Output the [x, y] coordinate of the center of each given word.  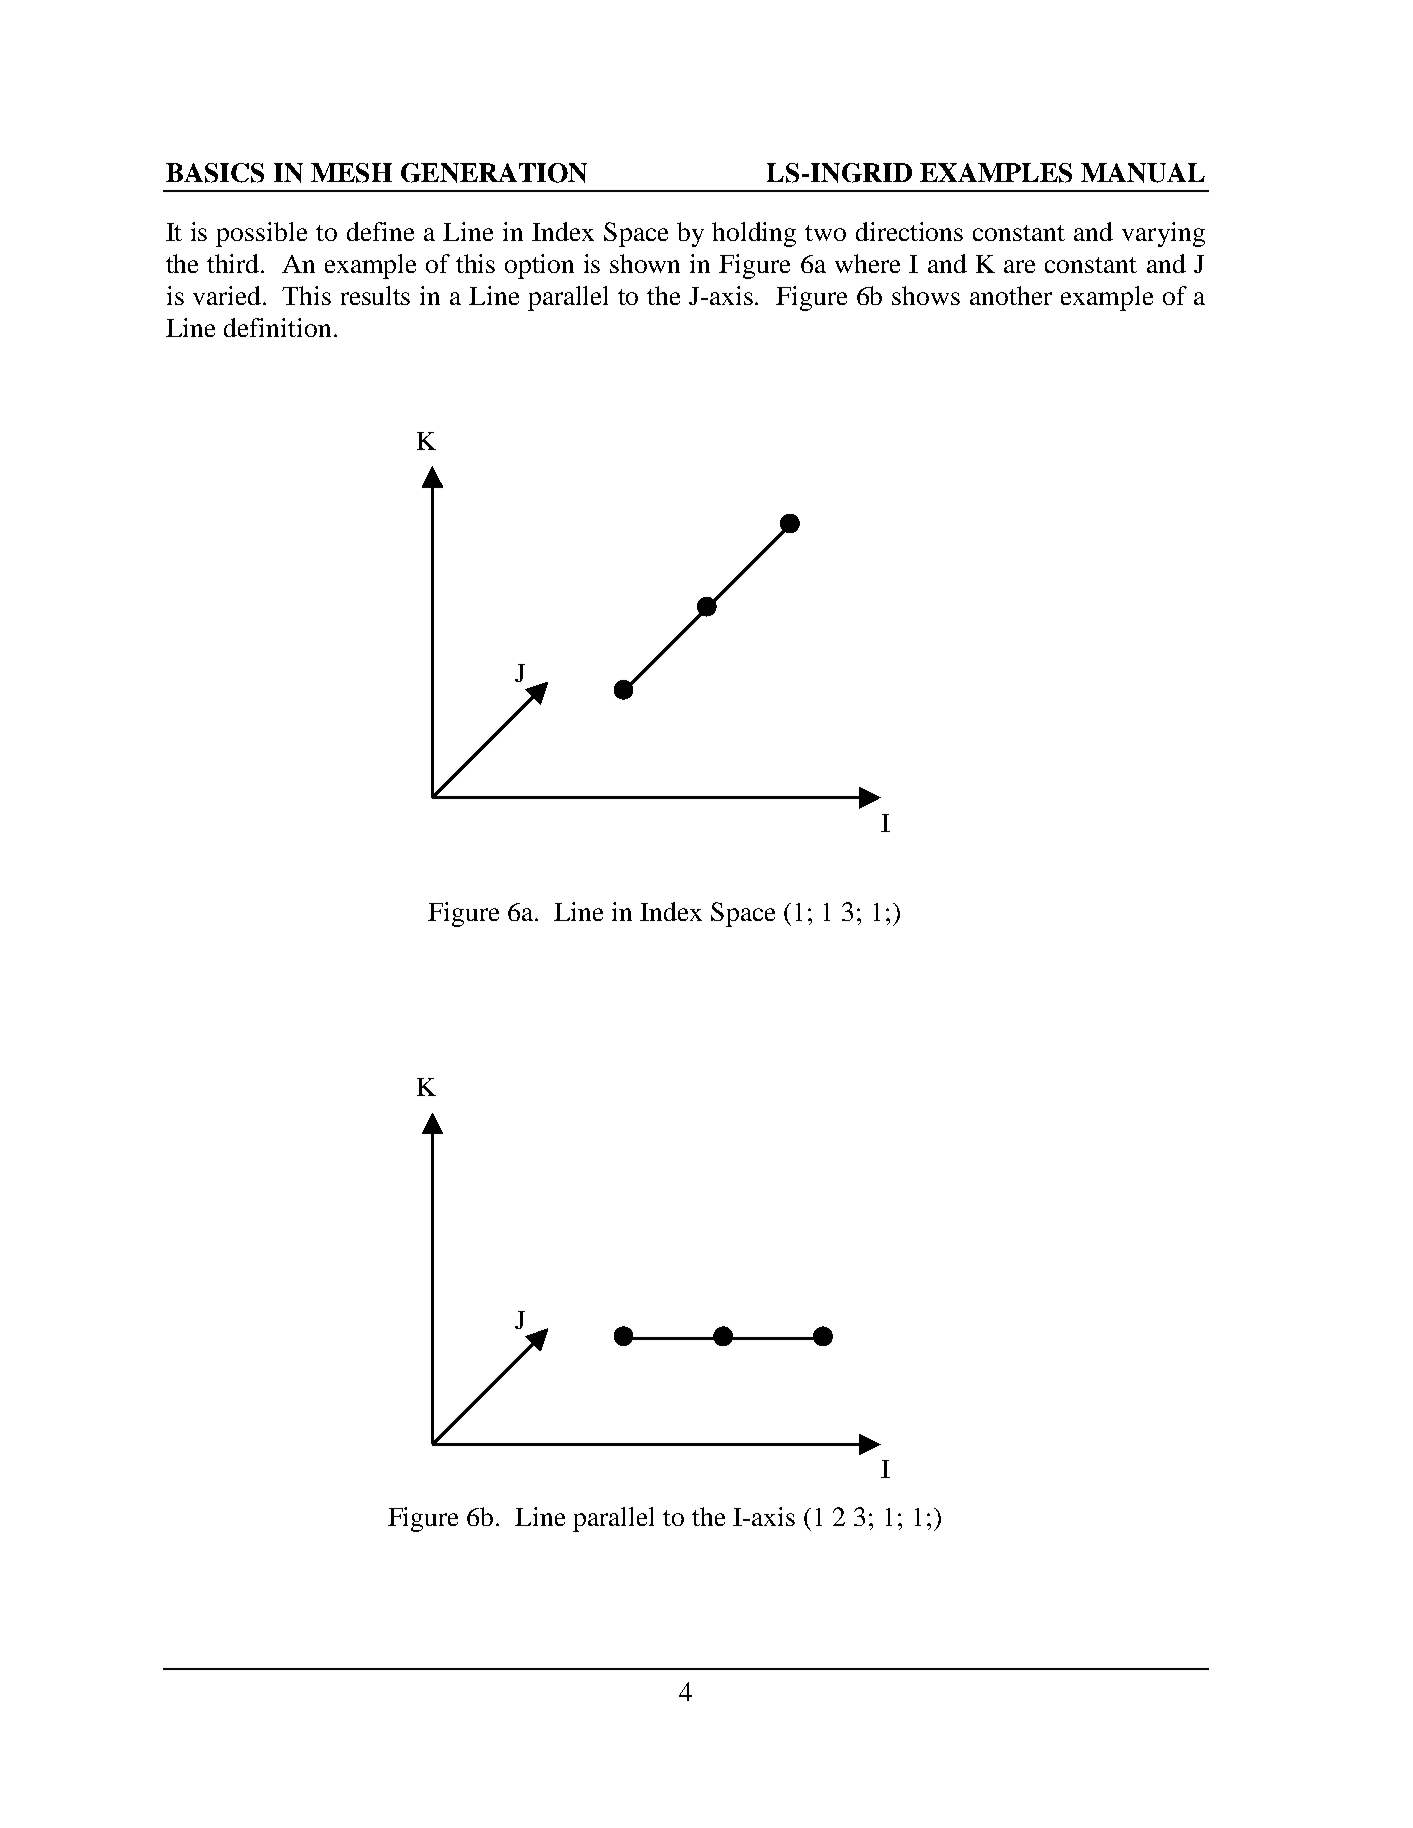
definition [277, 327]
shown [645, 263]
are [1019, 266]
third [234, 263]
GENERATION [494, 173]
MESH [351, 173]
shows [926, 295]
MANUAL [1143, 173]
